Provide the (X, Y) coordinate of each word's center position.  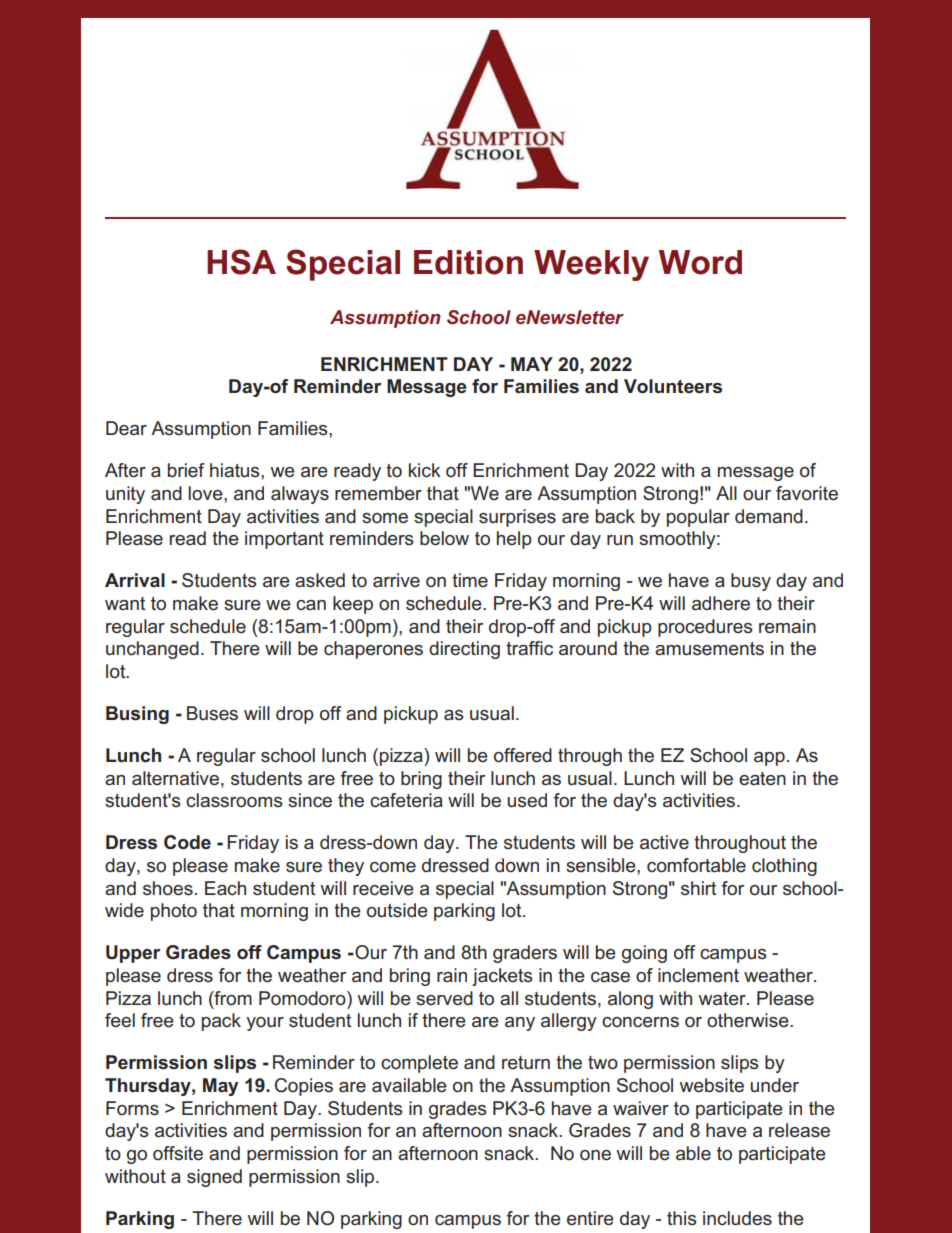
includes (737, 1218)
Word (700, 262)
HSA (241, 262)
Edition (468, 262)
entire (590, 1218)
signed (214, 1178)
